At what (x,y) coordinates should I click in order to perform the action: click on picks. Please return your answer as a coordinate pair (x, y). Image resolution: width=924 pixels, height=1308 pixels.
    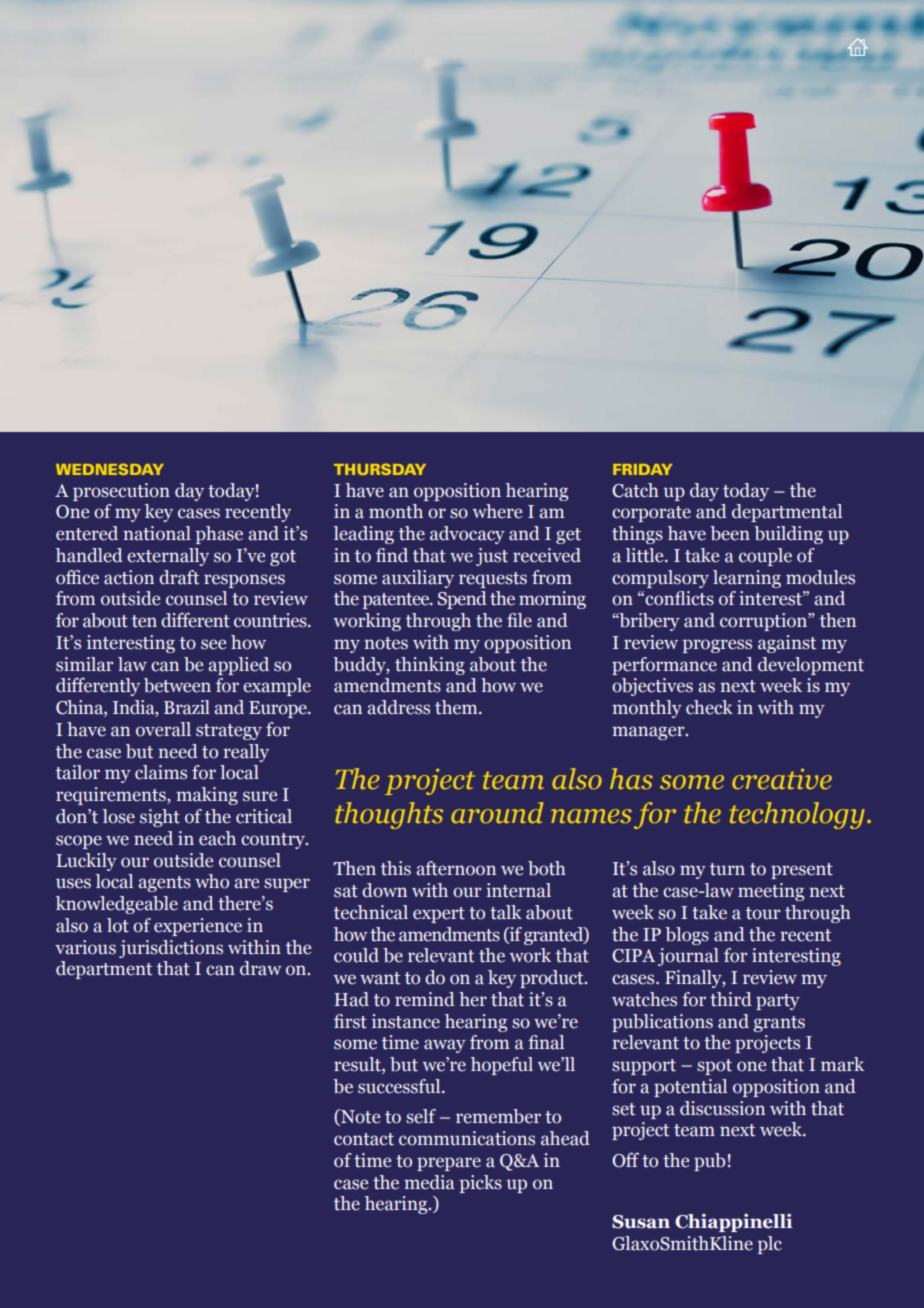
    Looking at the image, I should click on (481, 1184).
